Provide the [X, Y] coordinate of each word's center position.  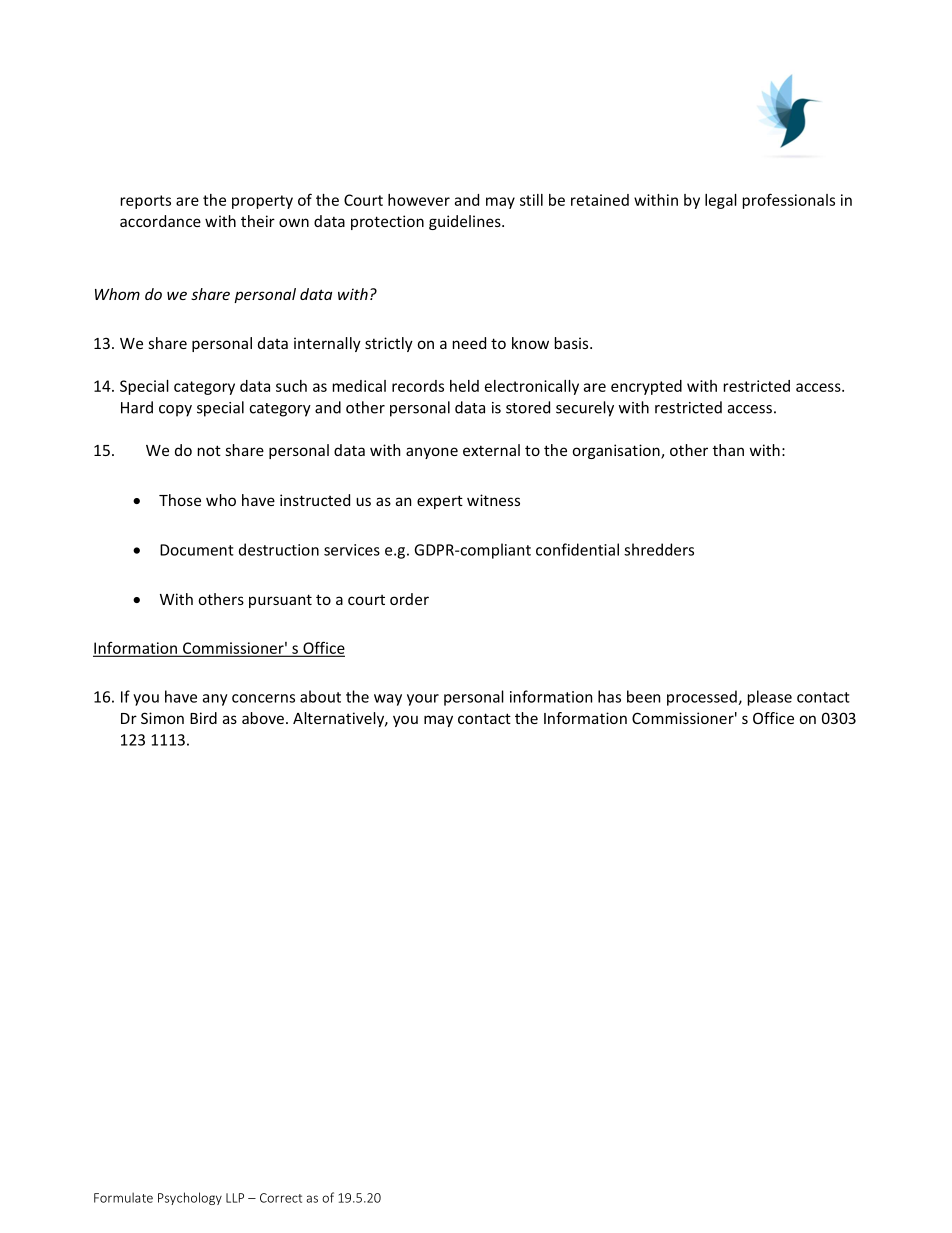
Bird [203, 718]
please [770, 698]
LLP [235, 1198]
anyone [432, 453]
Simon [162, 718]
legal [721, 201]
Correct [281, 1198]
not [209, 450]
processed [703, 698]
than [728, 450]
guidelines [466, 222]
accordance [160, 221]
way [388, 700]
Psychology [190, 1198]
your [423, 700]
